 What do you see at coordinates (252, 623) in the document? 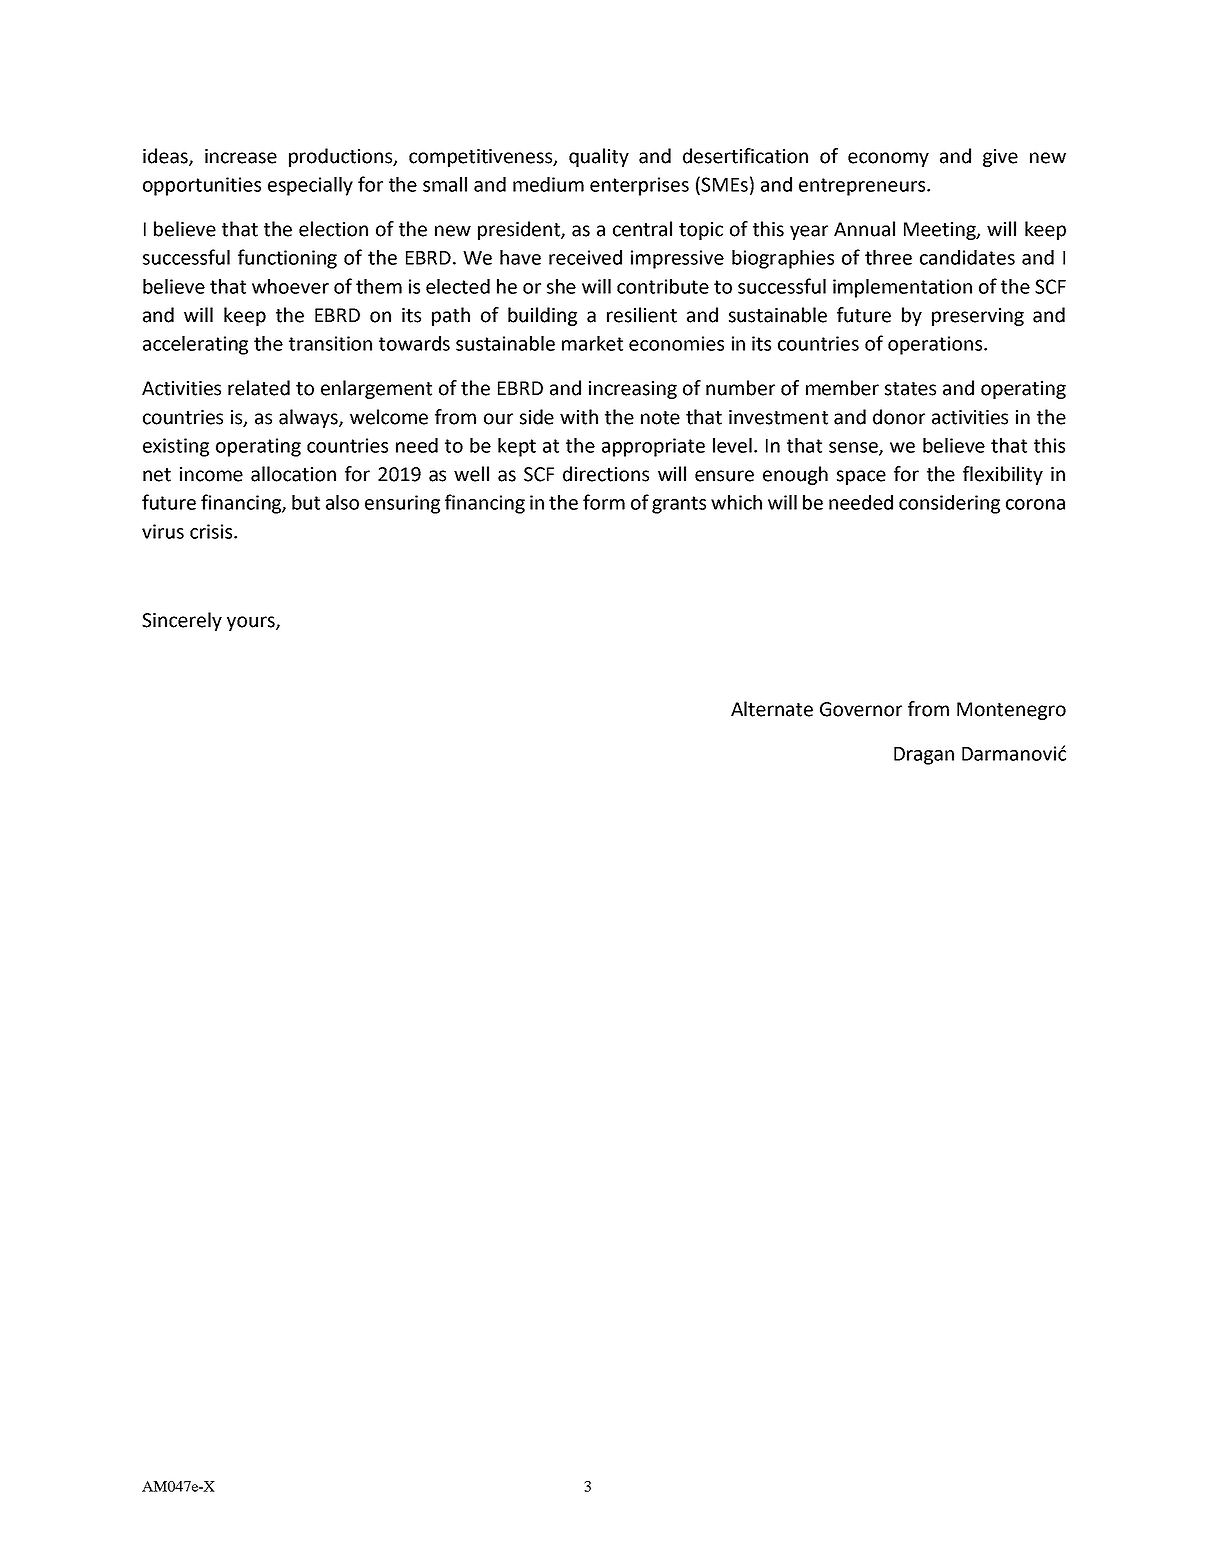
I see `yours` at bounding box center [252, 623].
